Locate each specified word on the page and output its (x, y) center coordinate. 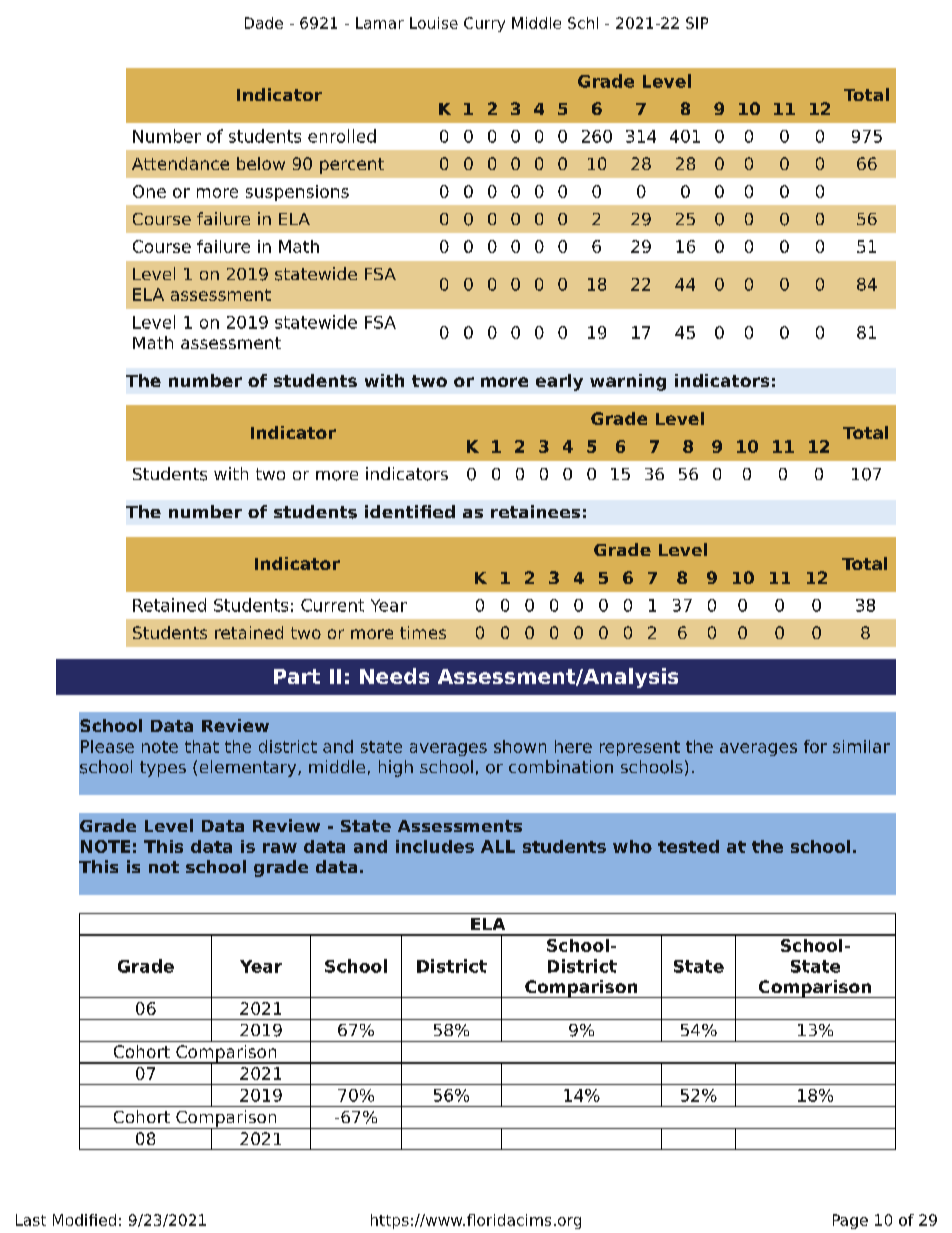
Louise (434, 23)
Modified (84, 1220)
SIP (697, 23)
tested (688, 846)
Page (850, 1221)
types (163, 769)
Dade (264, 23)
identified (410, 511)
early (559, 382)
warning (628, 382)
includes (435, 846)
